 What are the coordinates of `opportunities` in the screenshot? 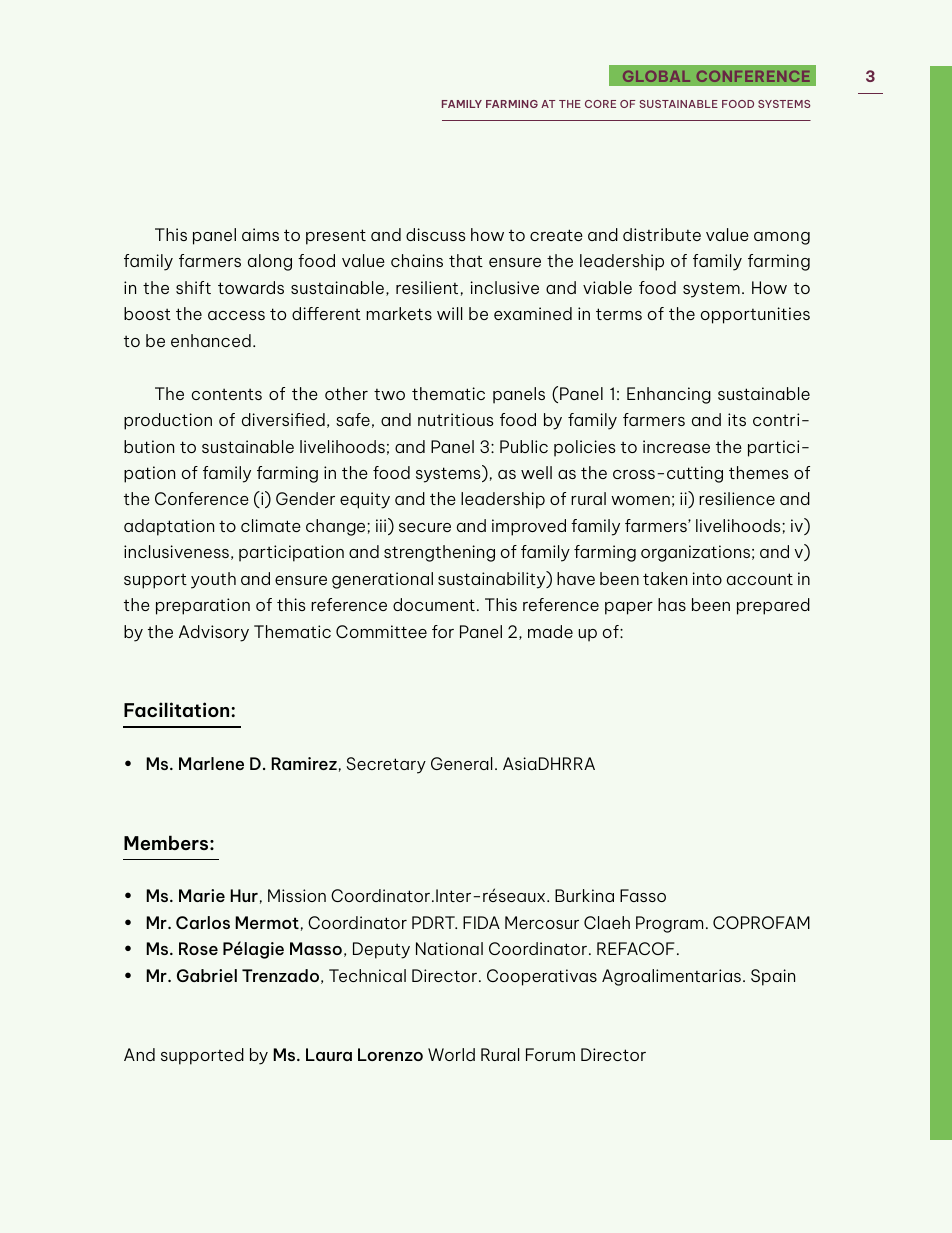 It's located at (755, 315).
